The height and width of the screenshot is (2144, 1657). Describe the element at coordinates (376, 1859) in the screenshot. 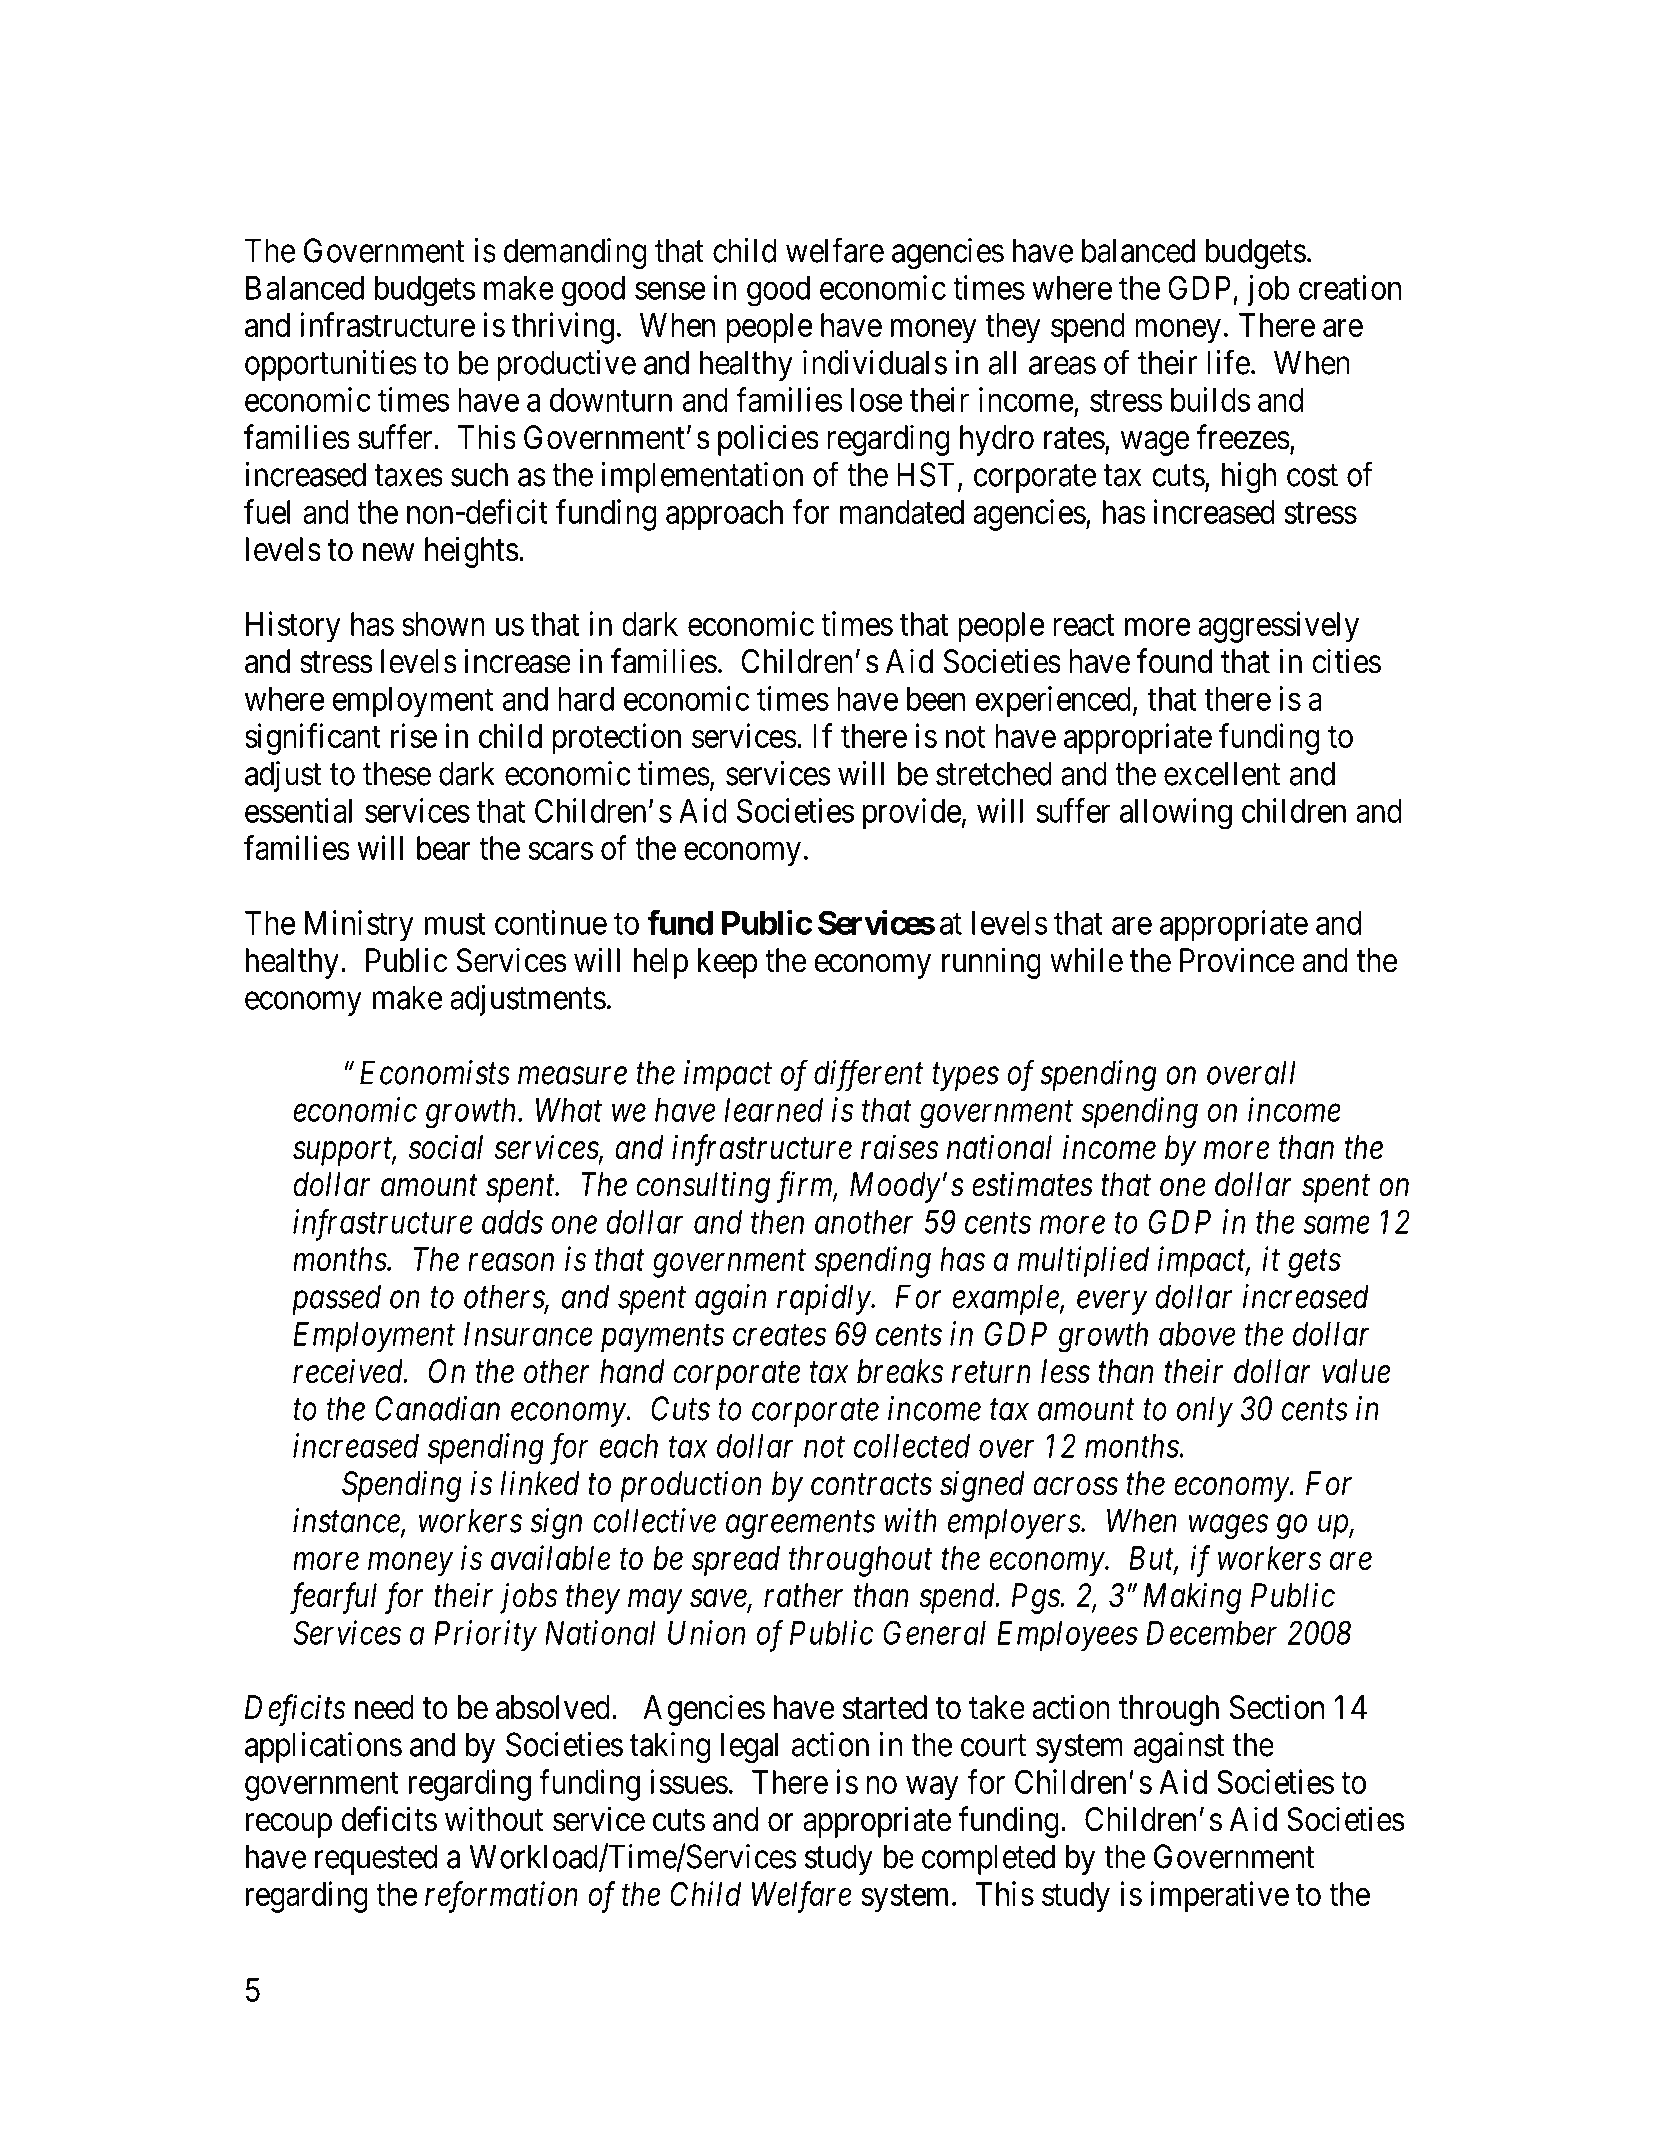

I see `requested` at that location.
